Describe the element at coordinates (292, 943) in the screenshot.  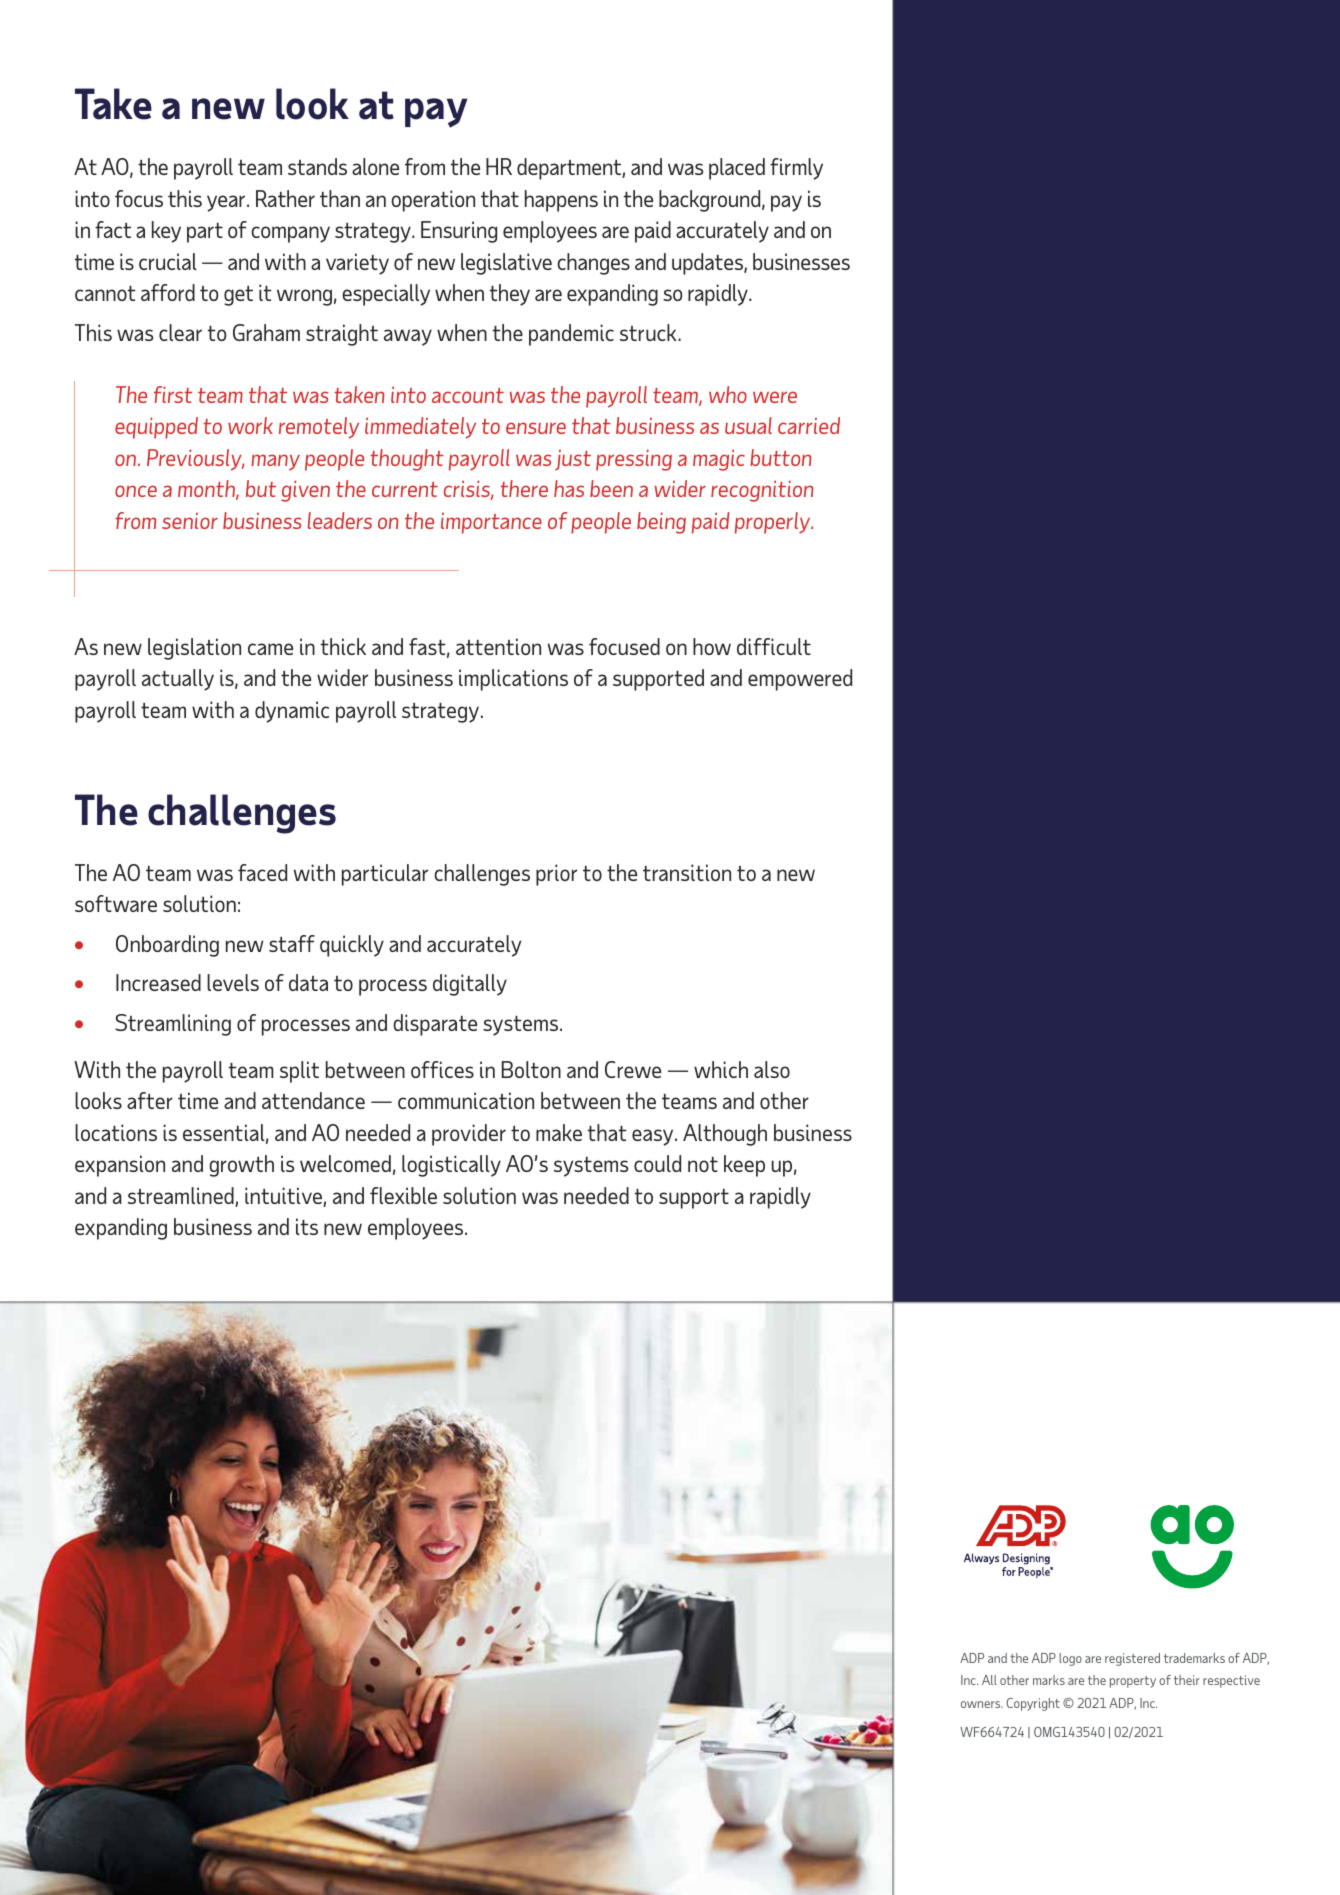
I see `staff` at that location.
